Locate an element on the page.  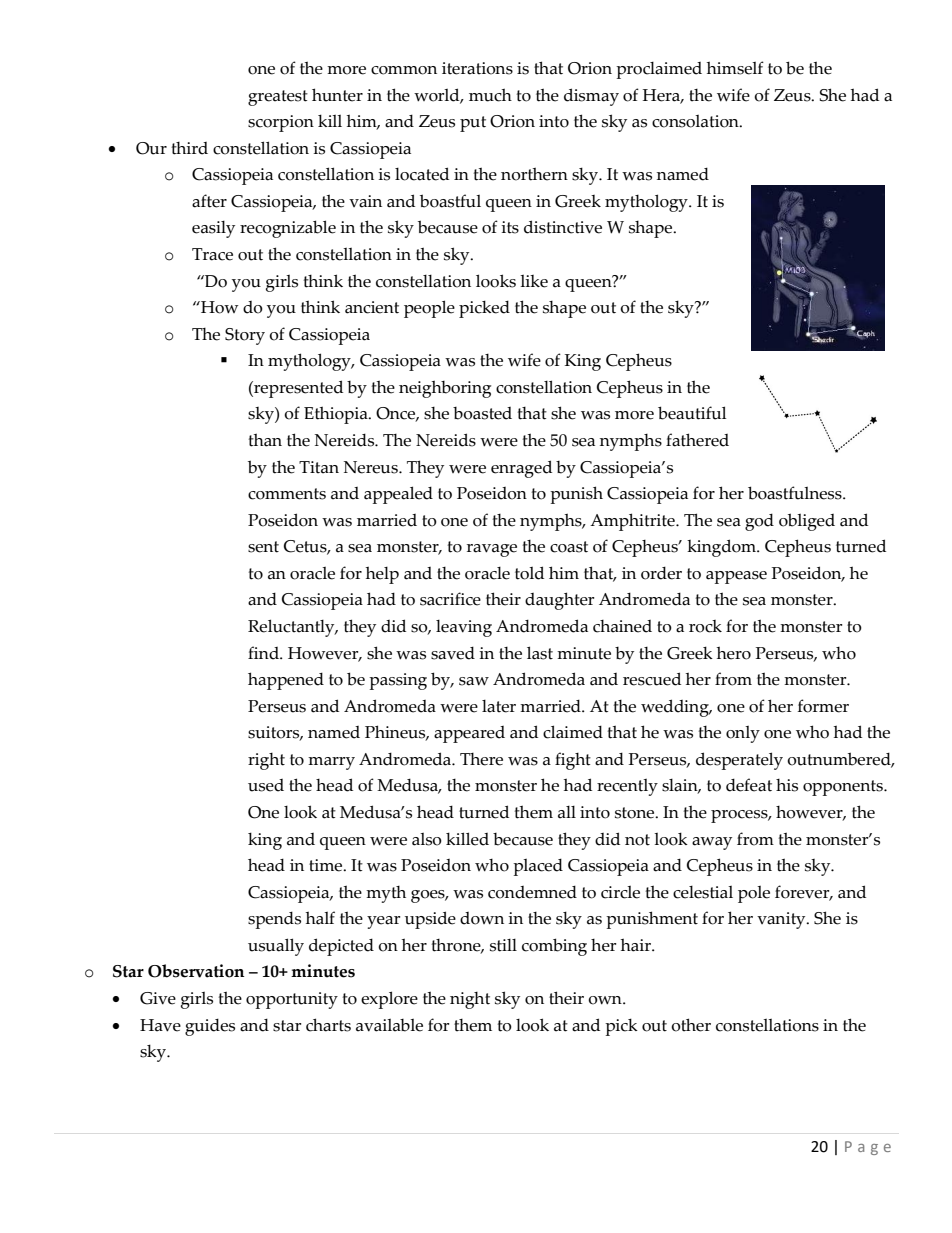
enraged is located at coordinates (521, 469).
